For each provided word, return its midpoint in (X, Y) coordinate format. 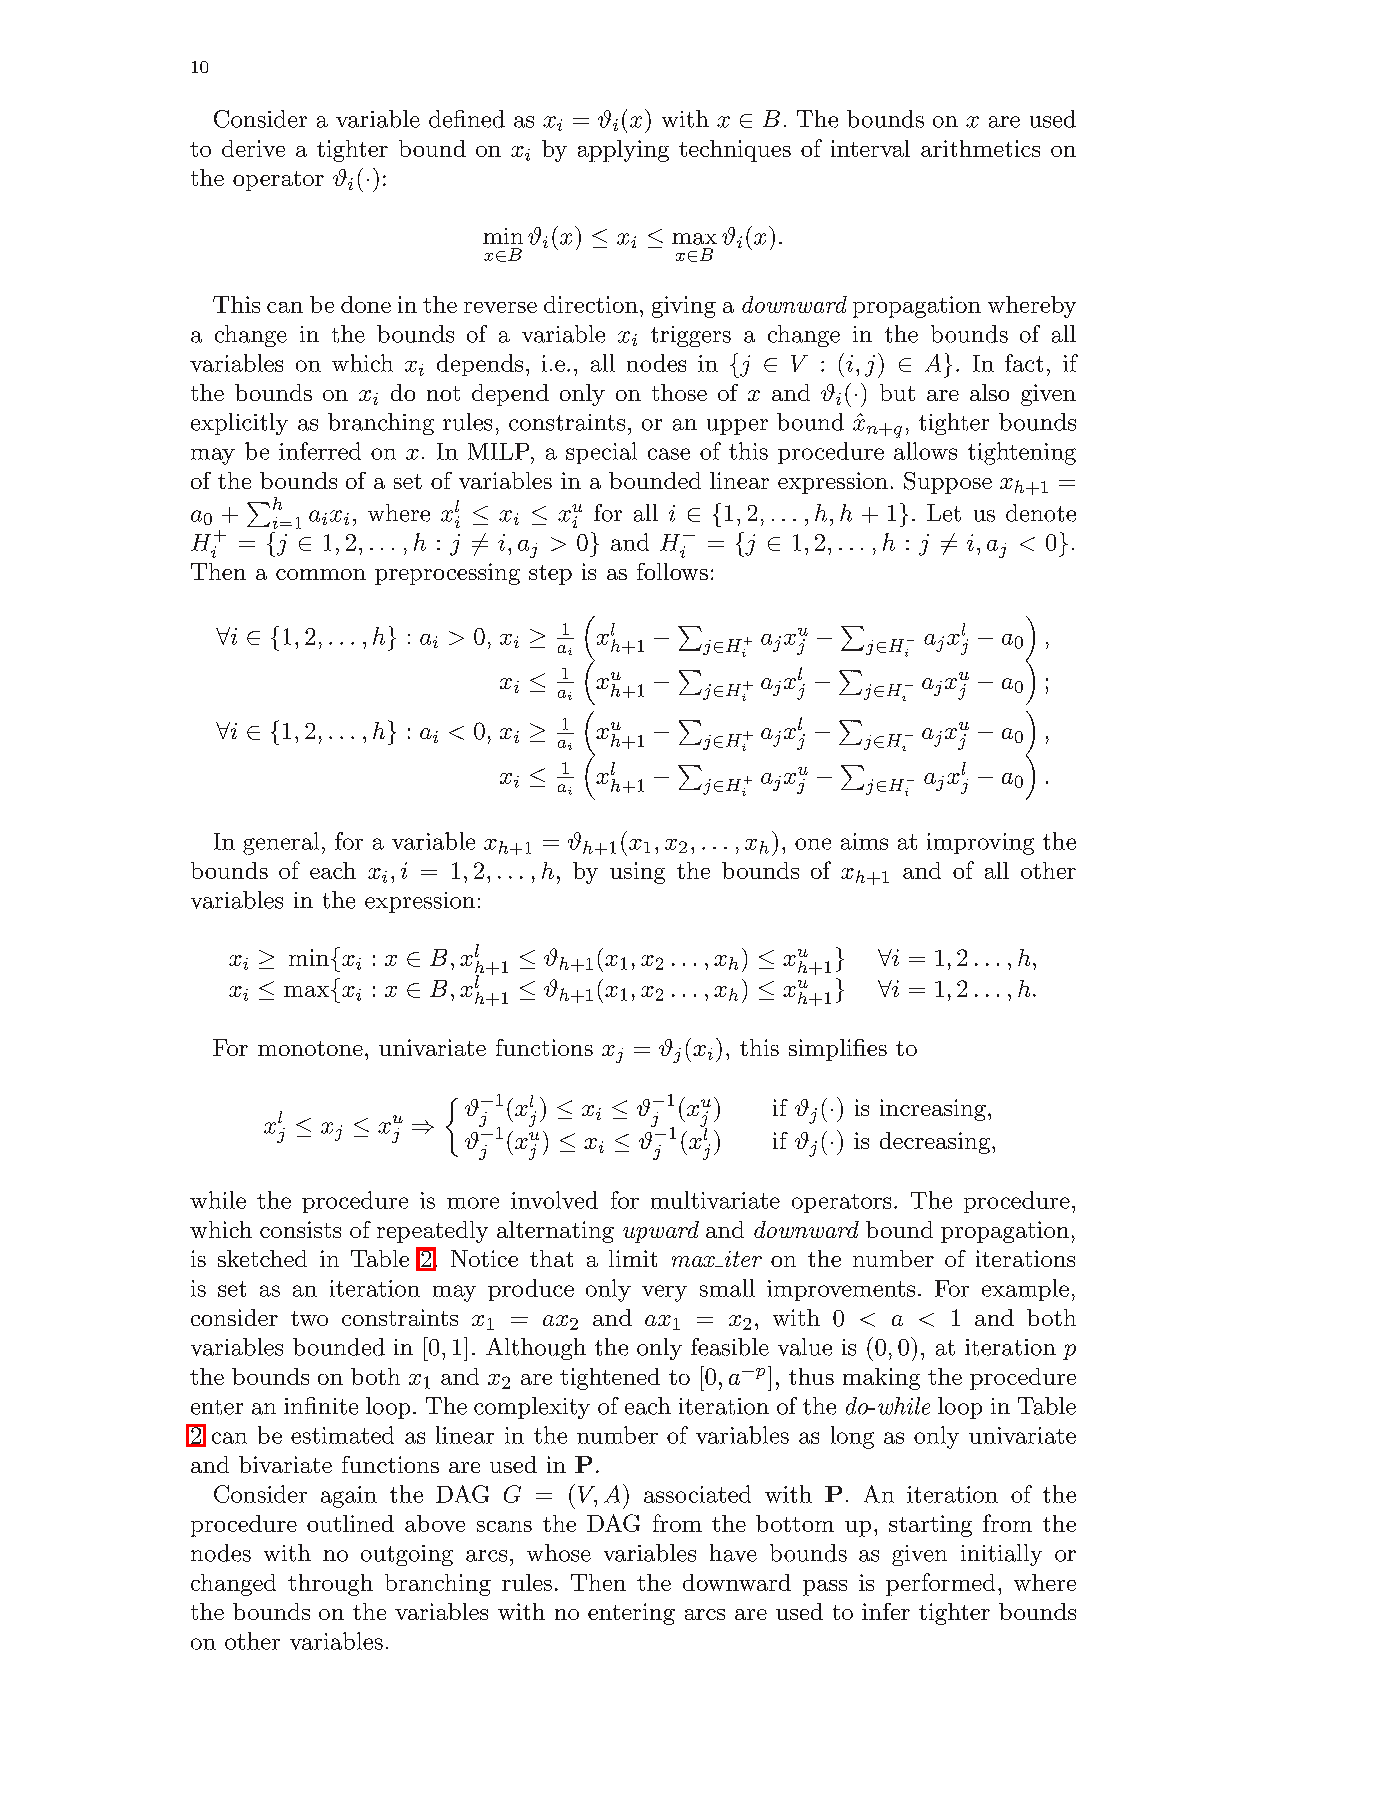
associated (697, 1494)
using (637, 873)
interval (870, 148)
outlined (350, 1523)
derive (253, 148)
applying (623, 151)
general (281, 843)
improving (980, 844)
